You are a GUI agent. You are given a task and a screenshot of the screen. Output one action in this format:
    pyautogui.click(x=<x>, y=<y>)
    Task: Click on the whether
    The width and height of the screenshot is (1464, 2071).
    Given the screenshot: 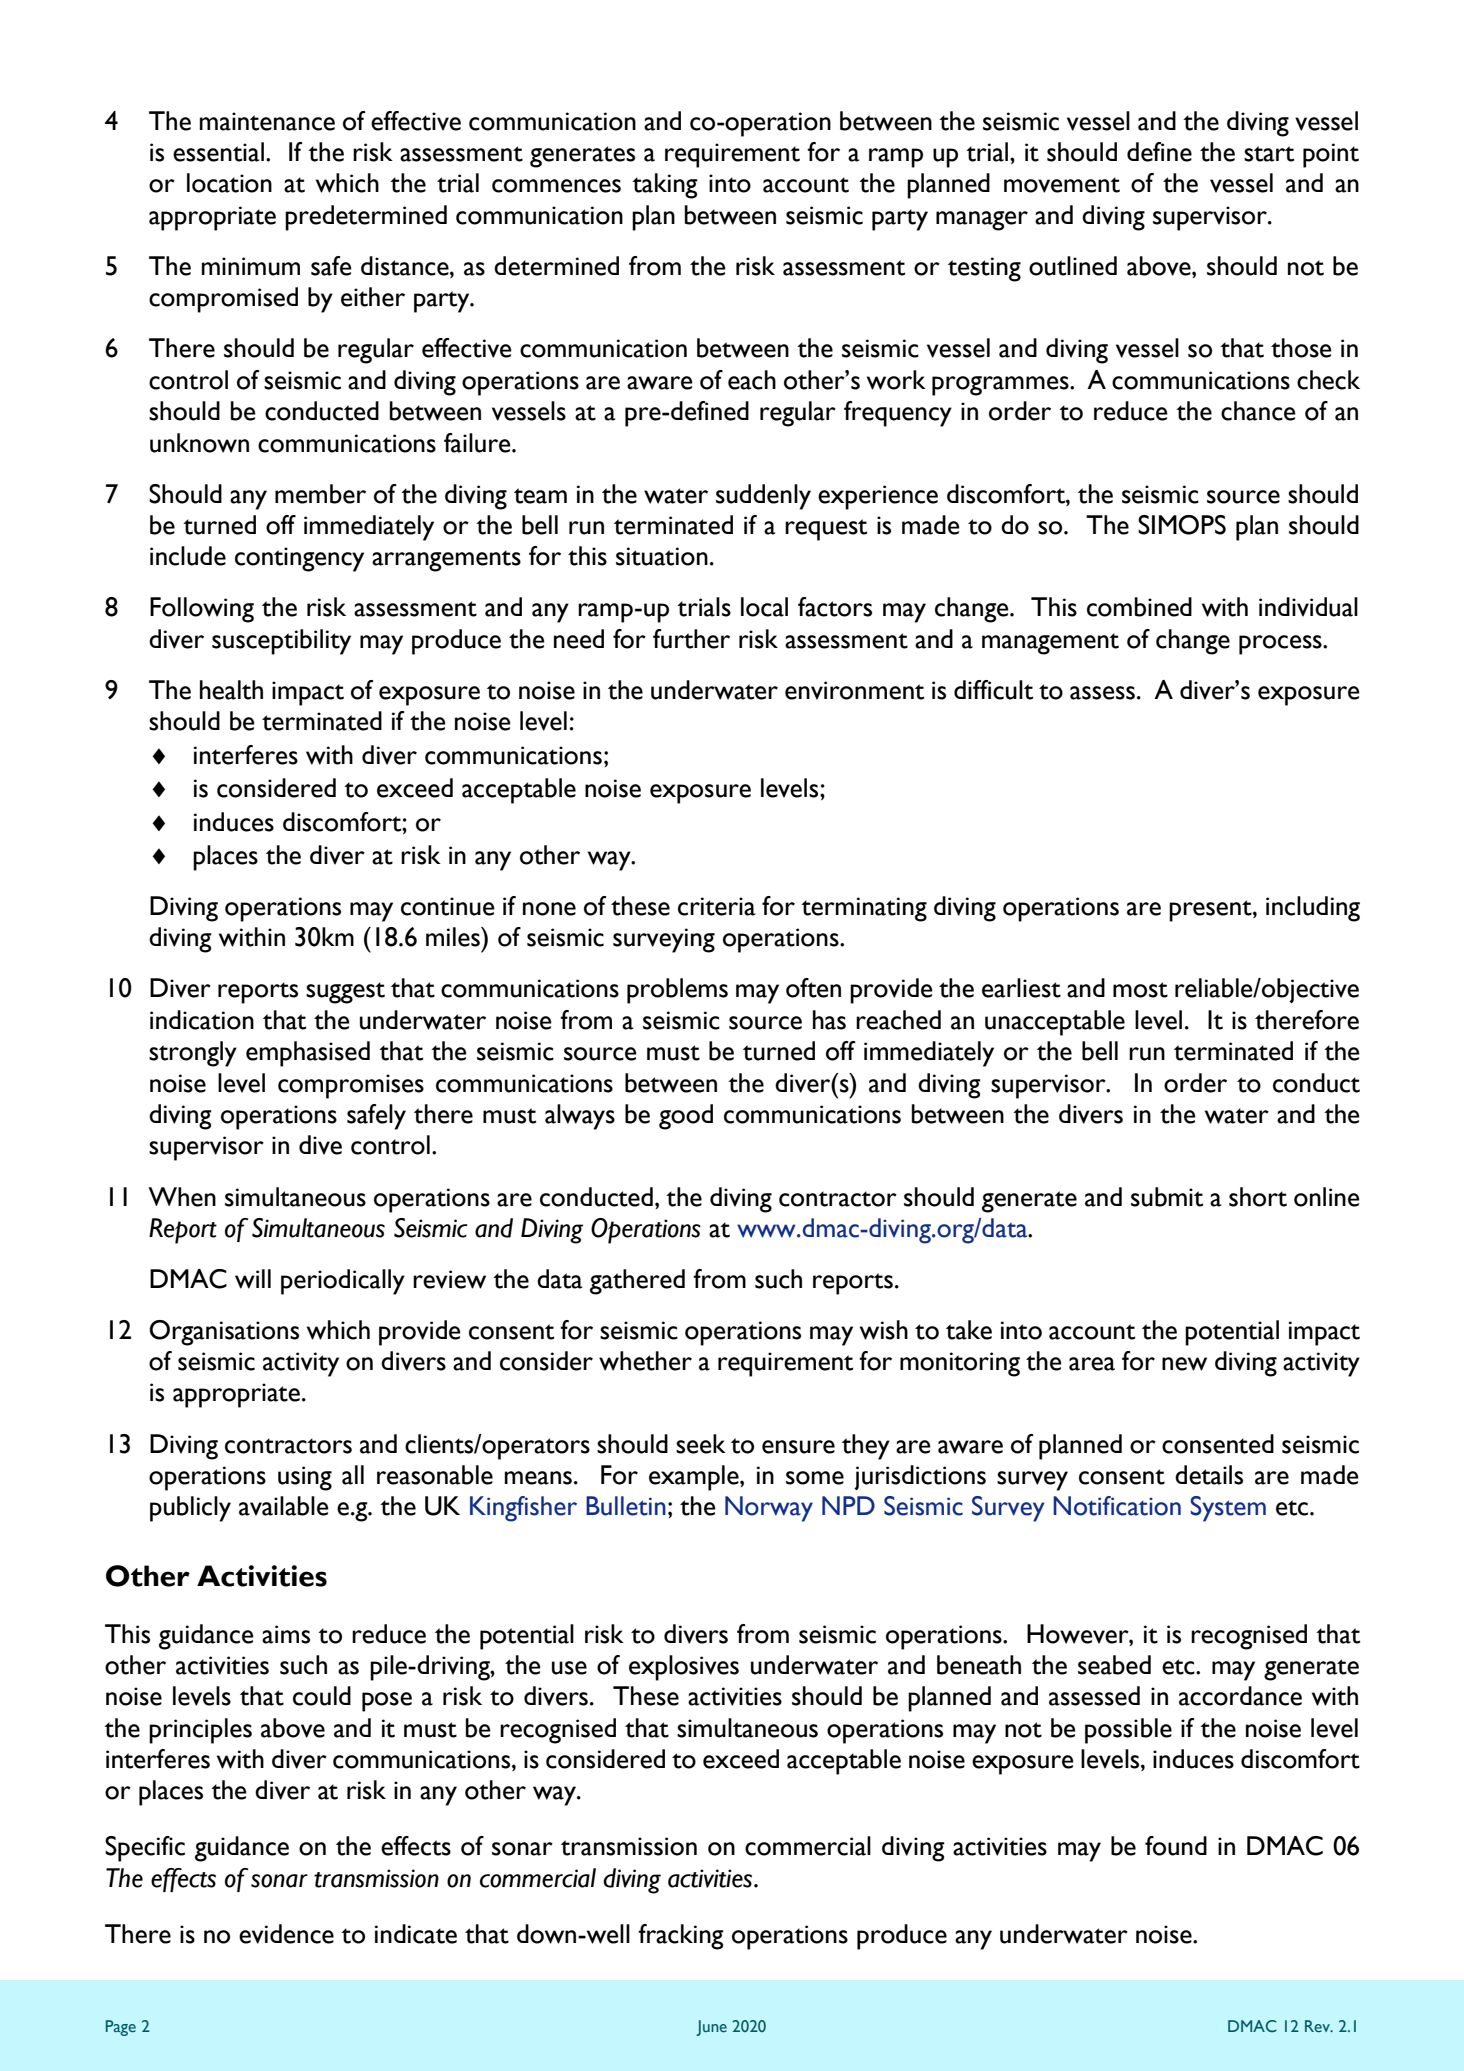 What is the action you would take?
    pyautogui.click(x=645, y=1361)
